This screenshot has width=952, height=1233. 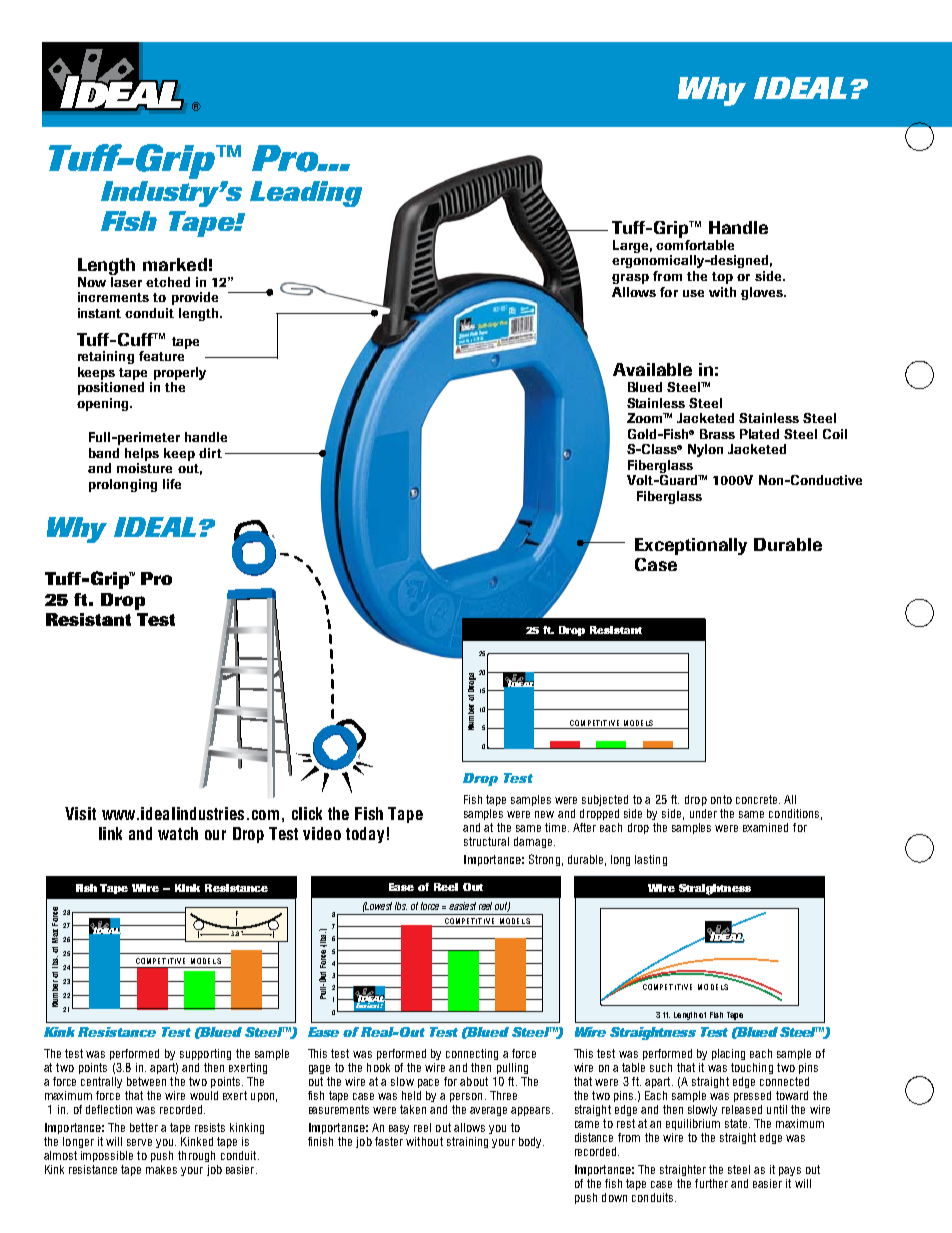 I want to click on life, so click(x=172, y=484).
